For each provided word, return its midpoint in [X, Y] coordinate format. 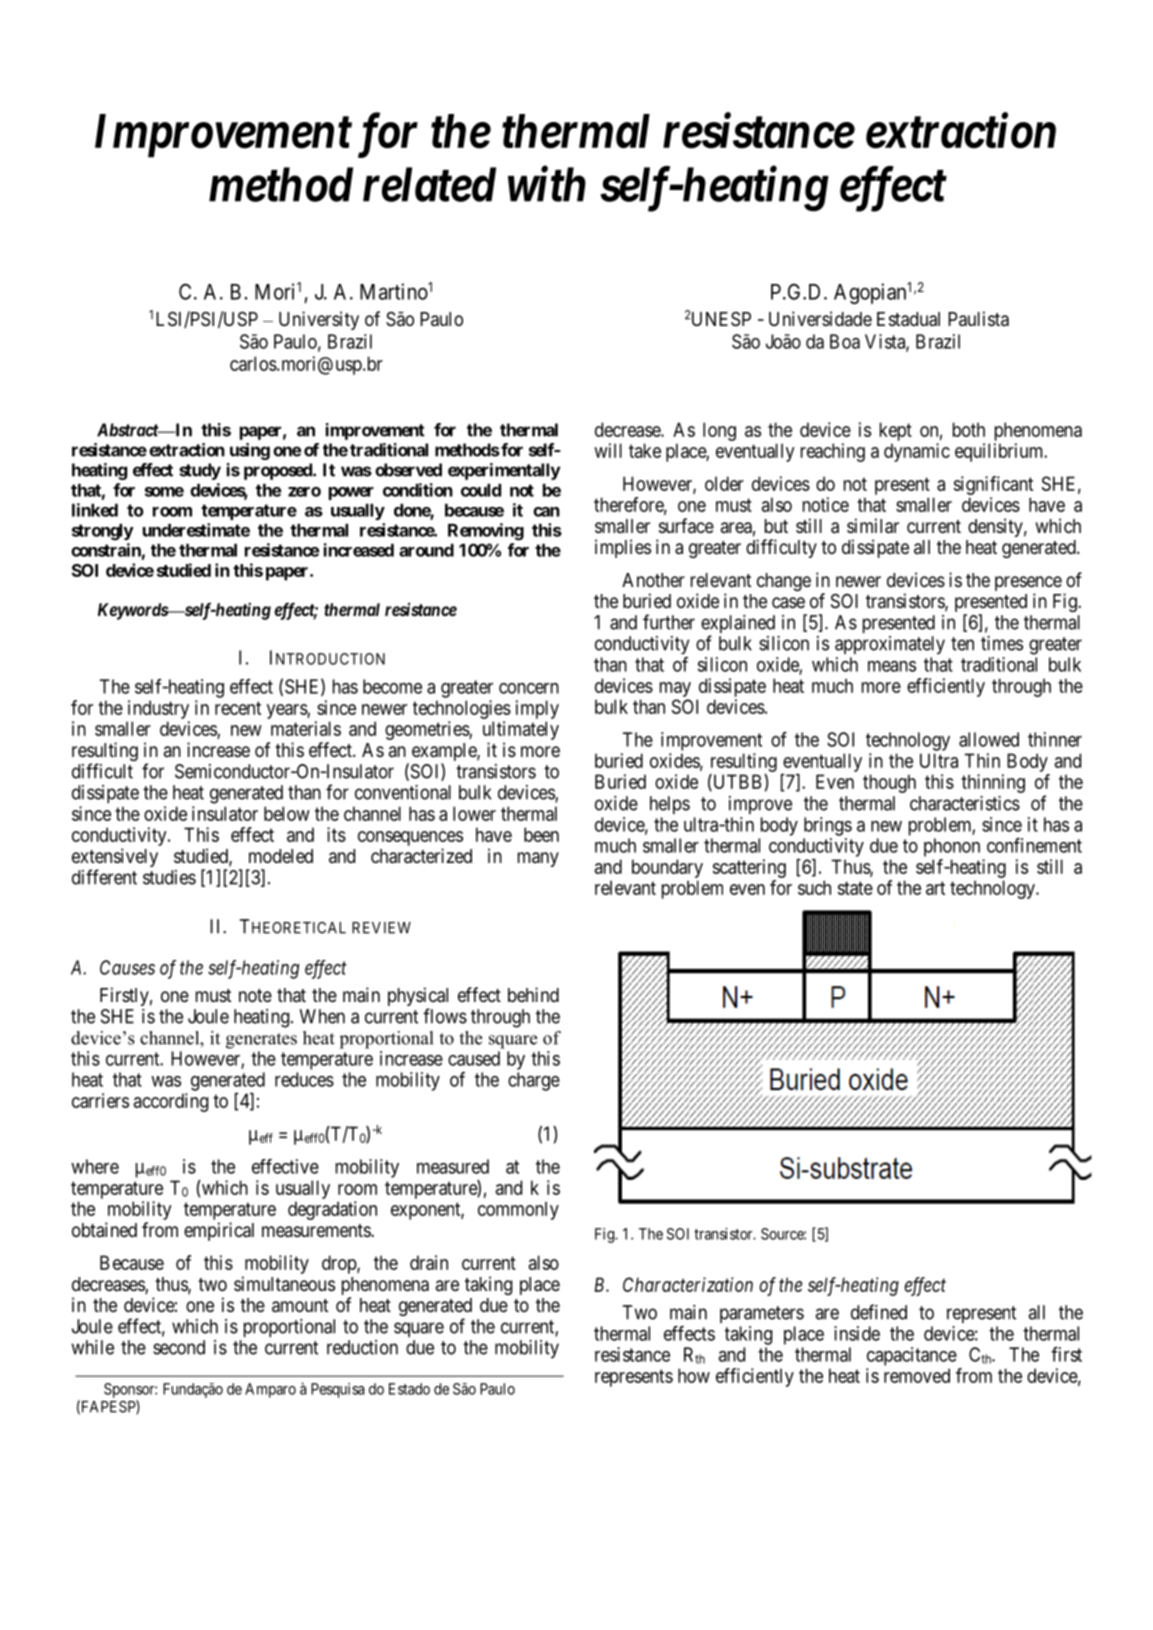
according [171, 1102]
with [547, 184]
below [287, 813]
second [179, 1347]
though [889, 783]
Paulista [978, 319]
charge [534, 1081]
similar [873, 526]
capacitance [912, 1356]
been [541, 834]
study [200, 471]
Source [783, 1234]
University [319, 320]
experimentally [504, 471]
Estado [409, 1389]
